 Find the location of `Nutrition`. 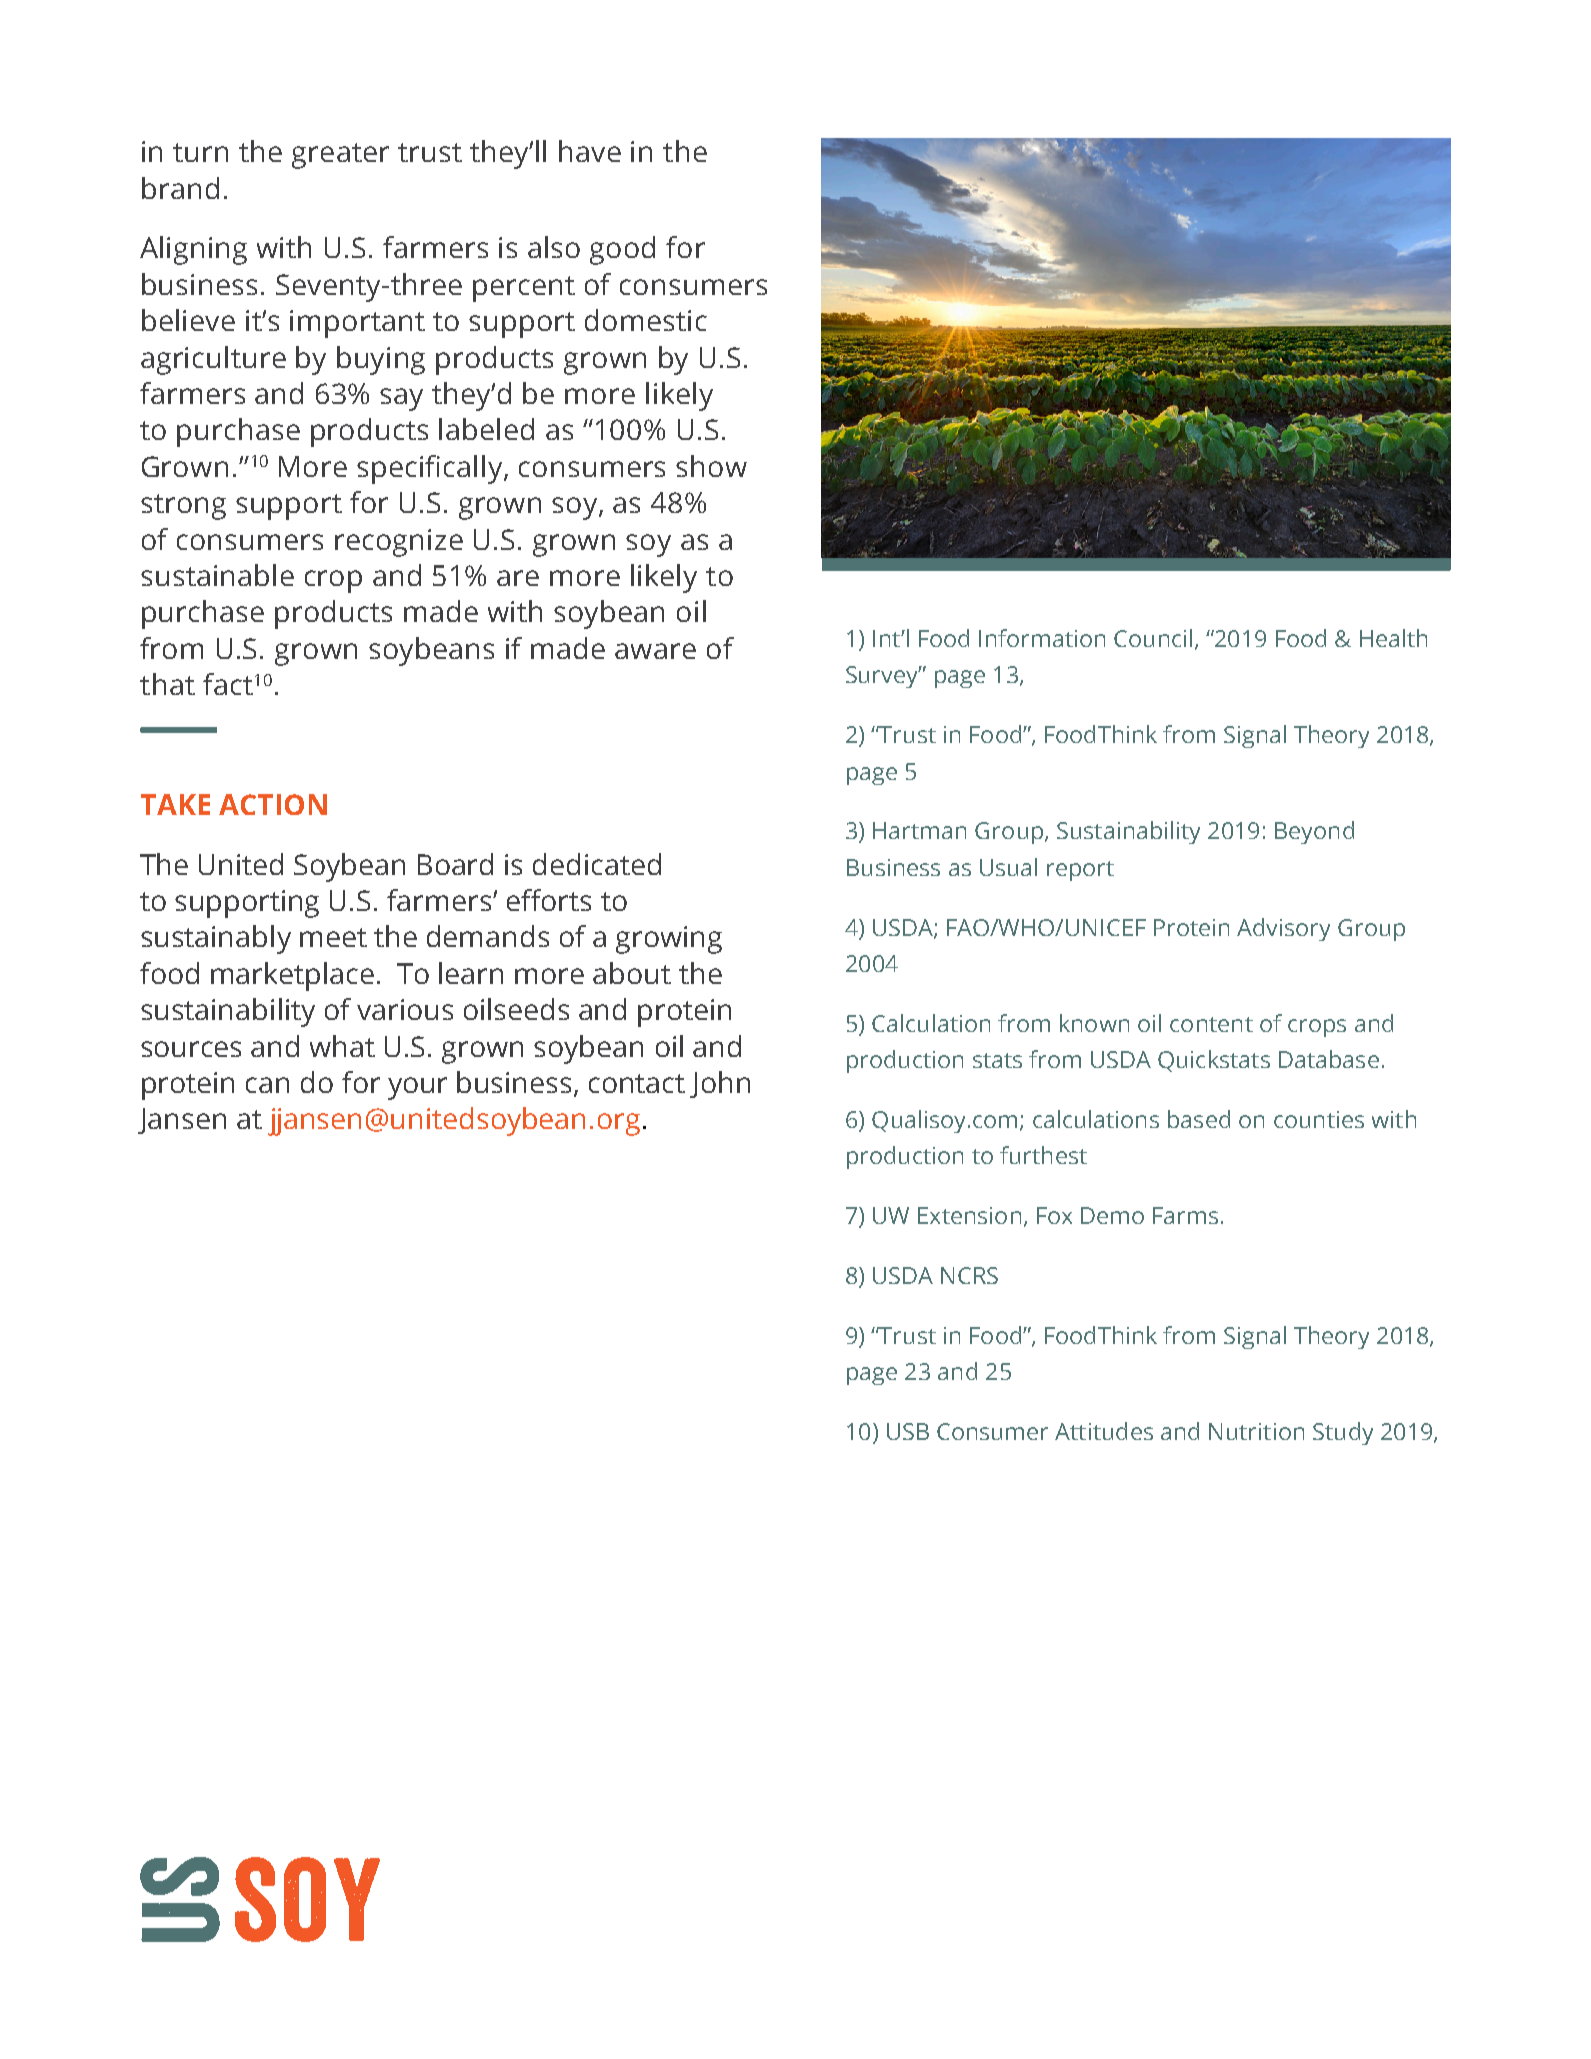

Nutrition is located at coordinates (1256, 1431).
